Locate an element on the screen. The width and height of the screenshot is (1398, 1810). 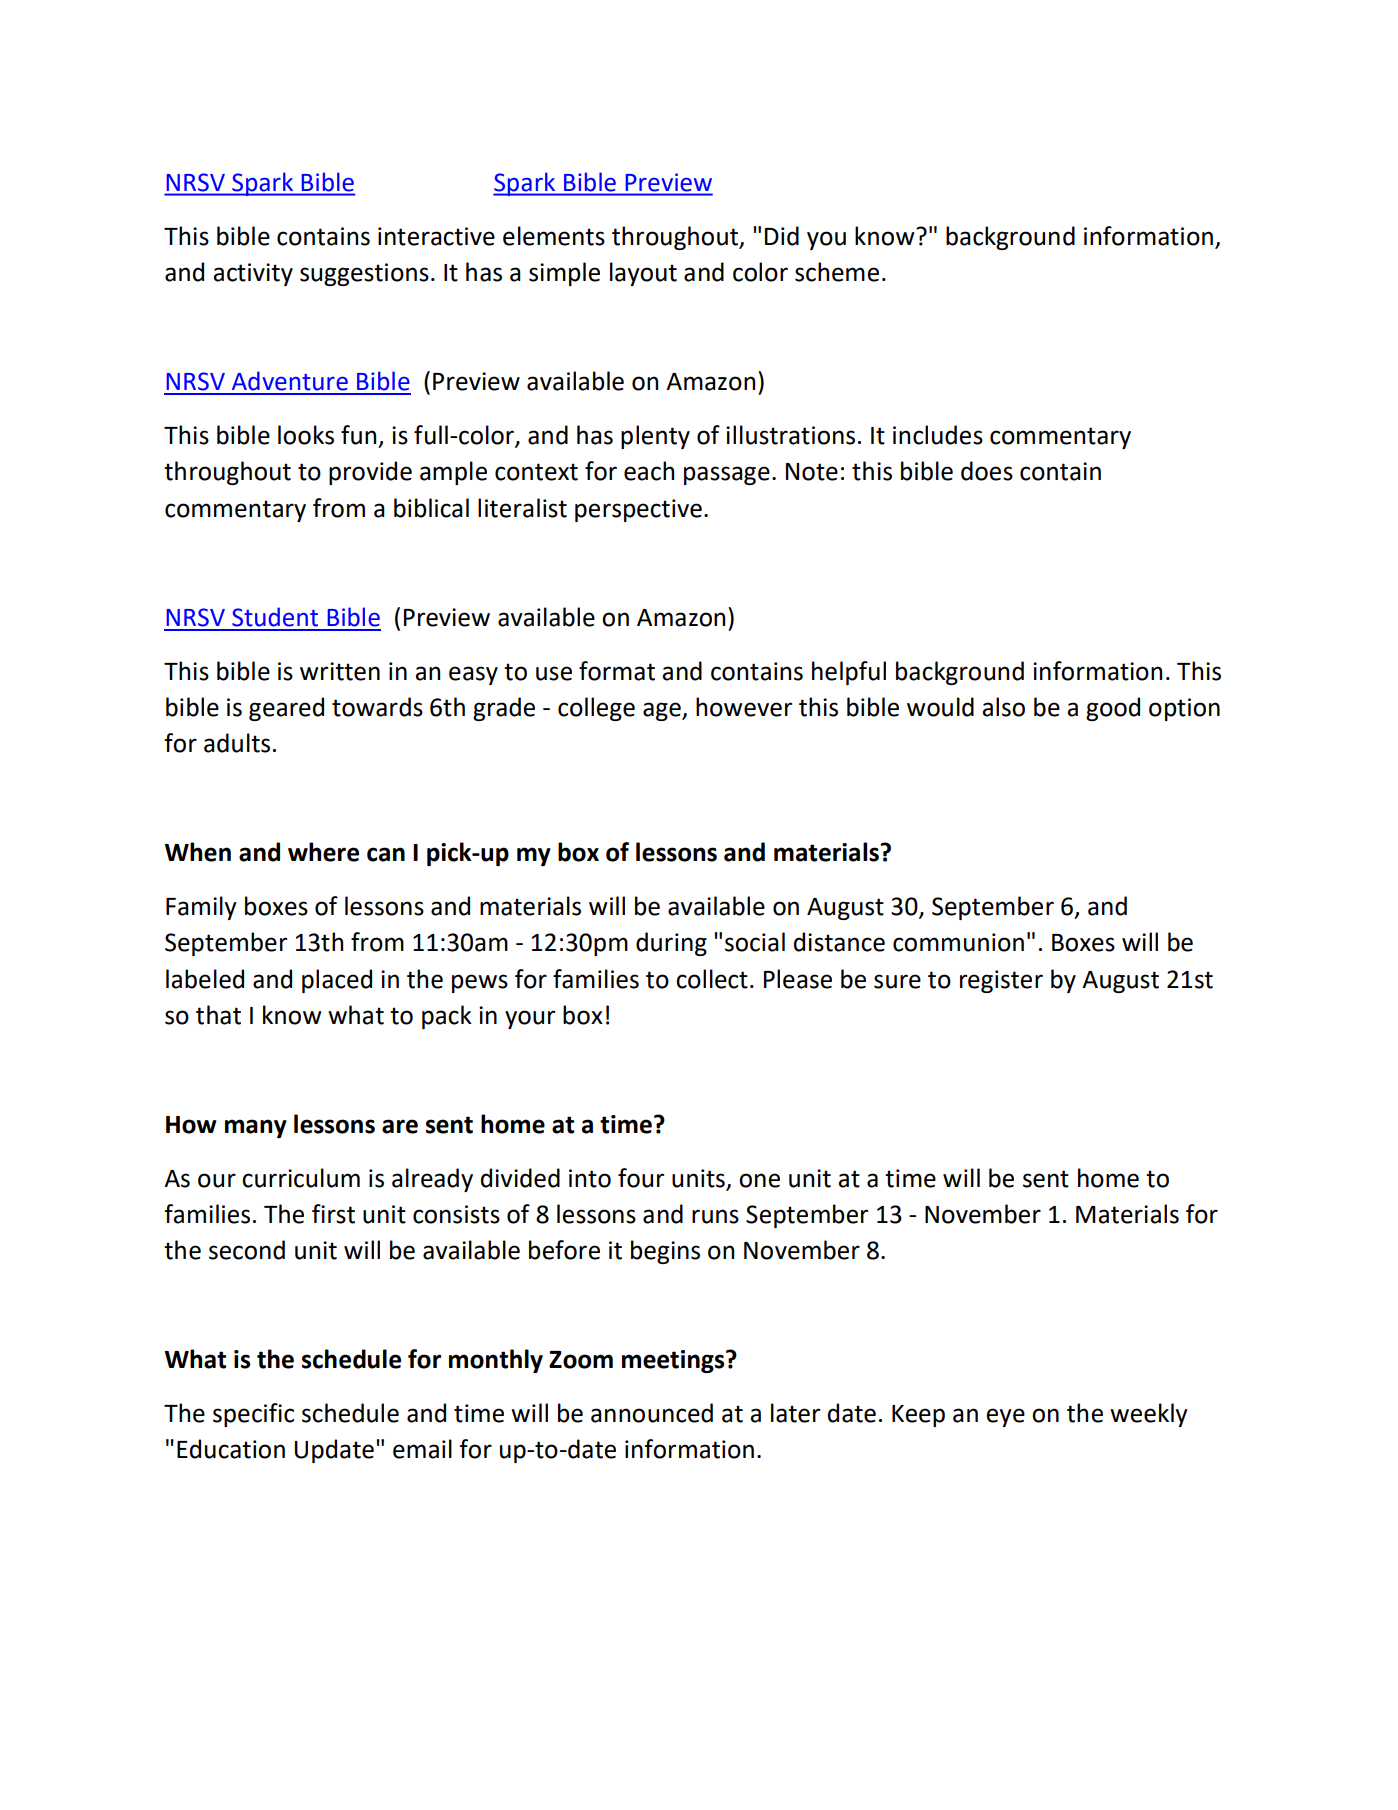
layout is located at coordinates (643, 274).
